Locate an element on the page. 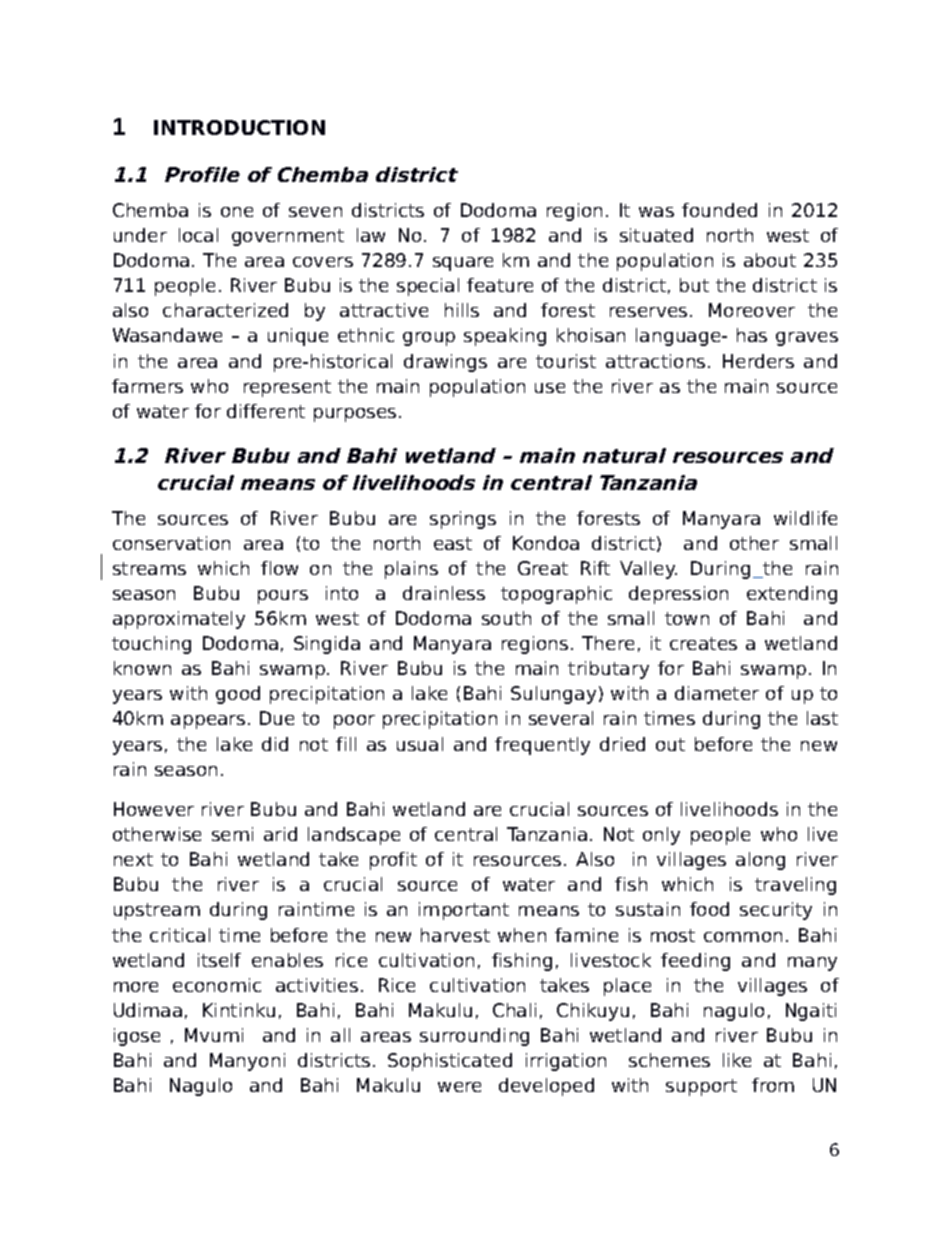 The height and width of the document is (1233, 952). town is located at coordinates (687, 618).
